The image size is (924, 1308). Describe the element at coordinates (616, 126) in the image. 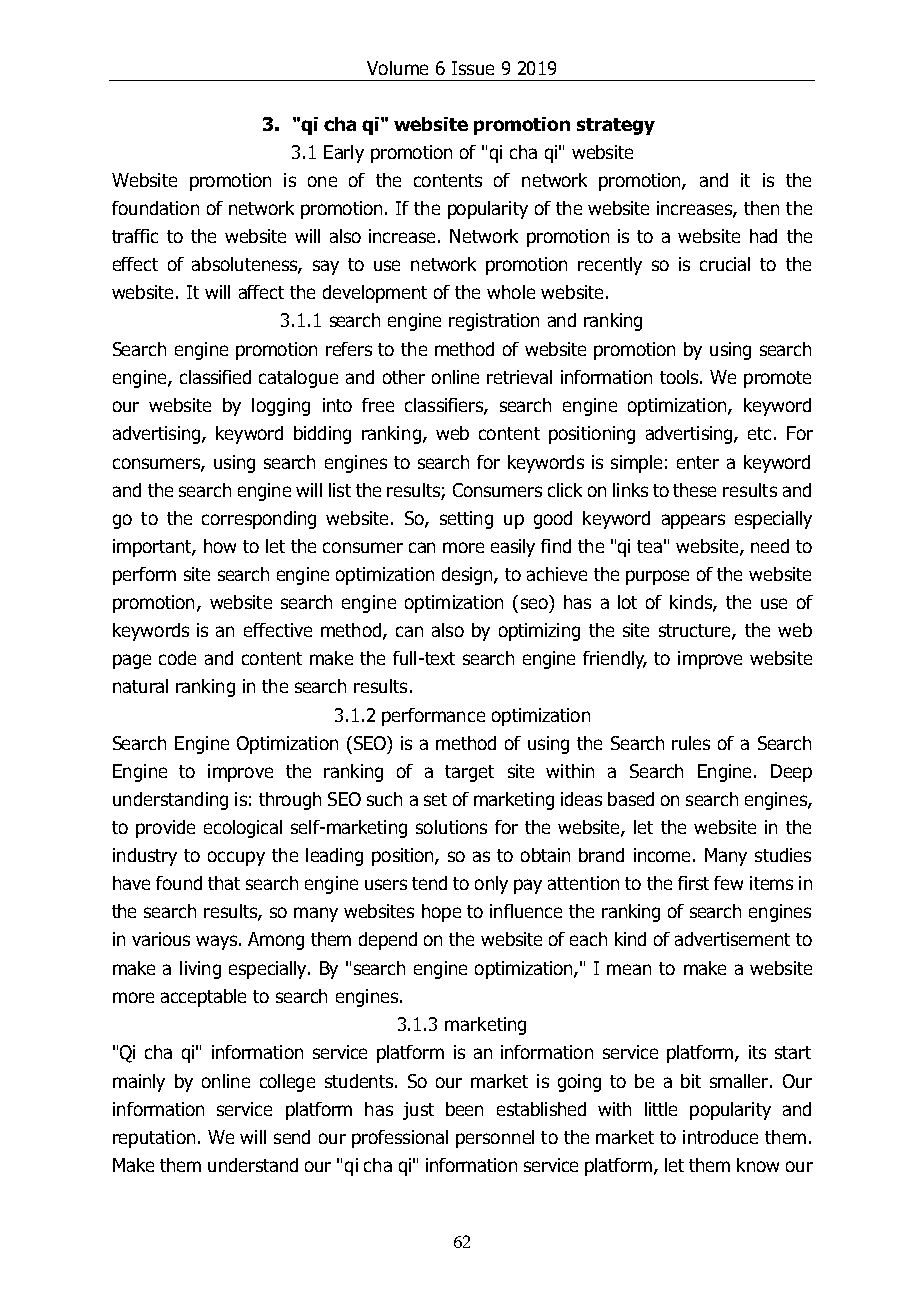

I see `strategy` at that location.
